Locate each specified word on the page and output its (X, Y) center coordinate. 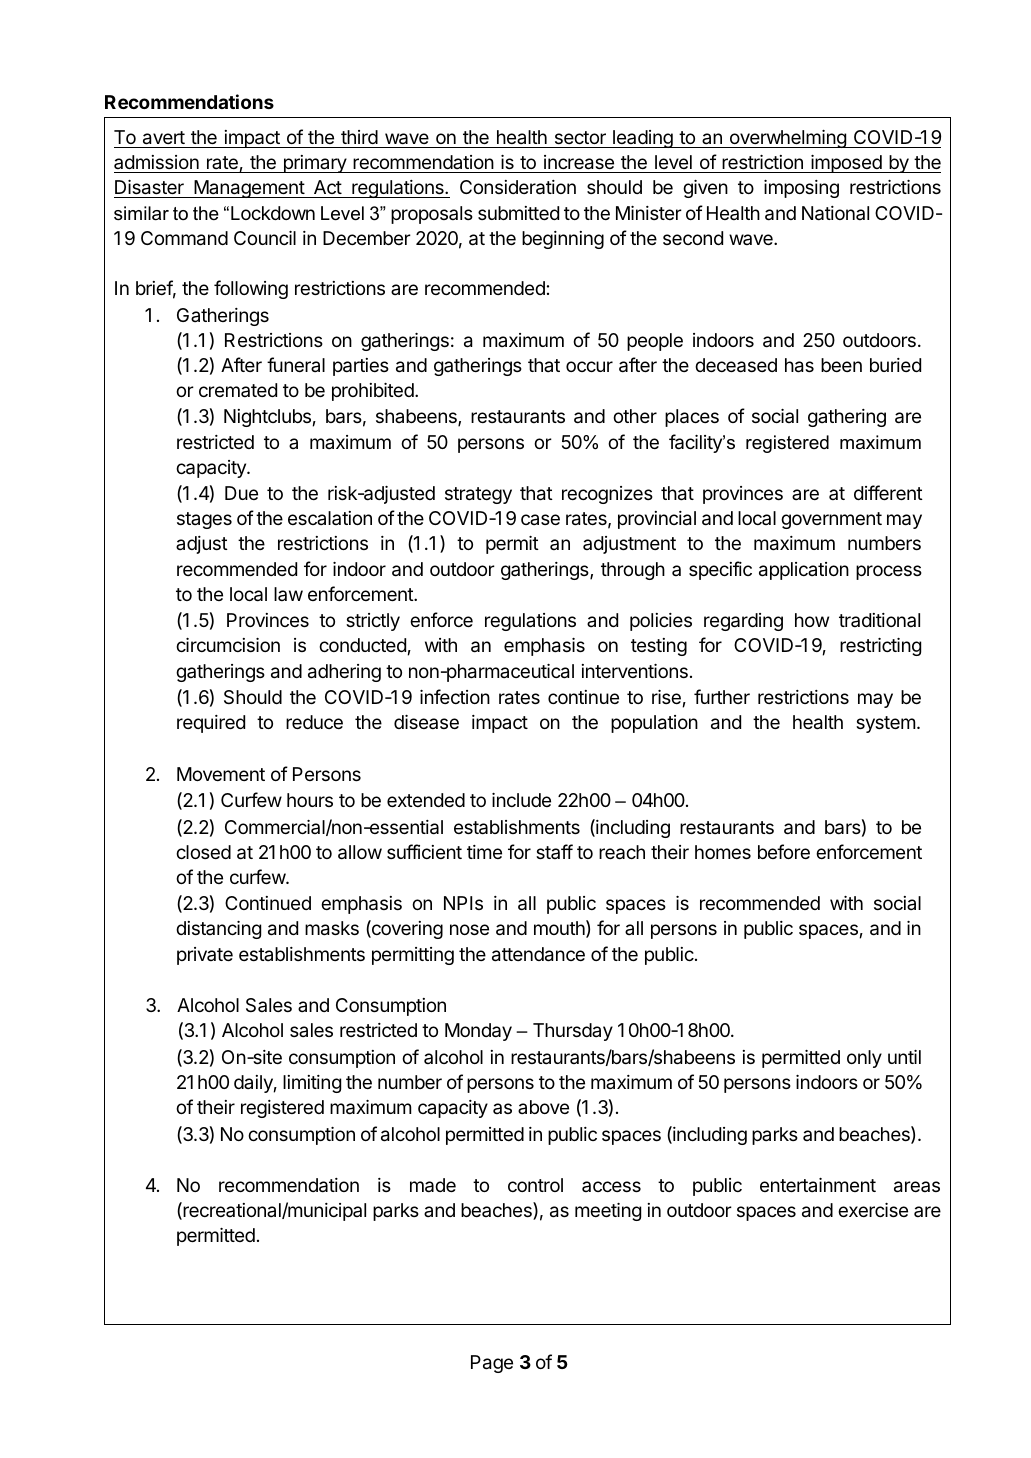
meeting (608, 1212)
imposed (846, 164)
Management (249, 189)
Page (492, 1364)
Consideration (518, 187)
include (521, 800)
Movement (221, 774)
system (885, 724)
